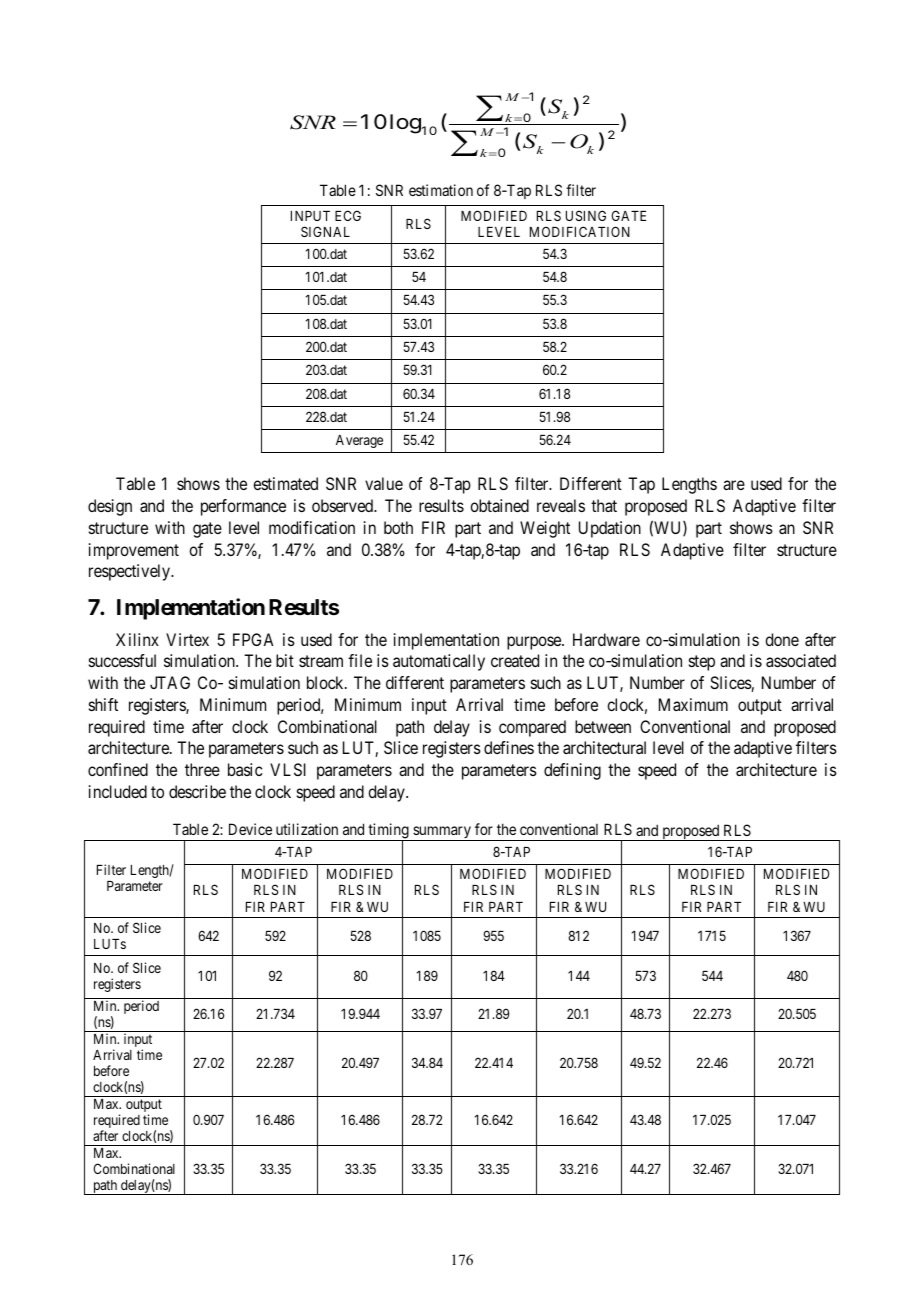 This screenshot has height=1308, width=924. I want to click on estimation, so click(441, 190).
